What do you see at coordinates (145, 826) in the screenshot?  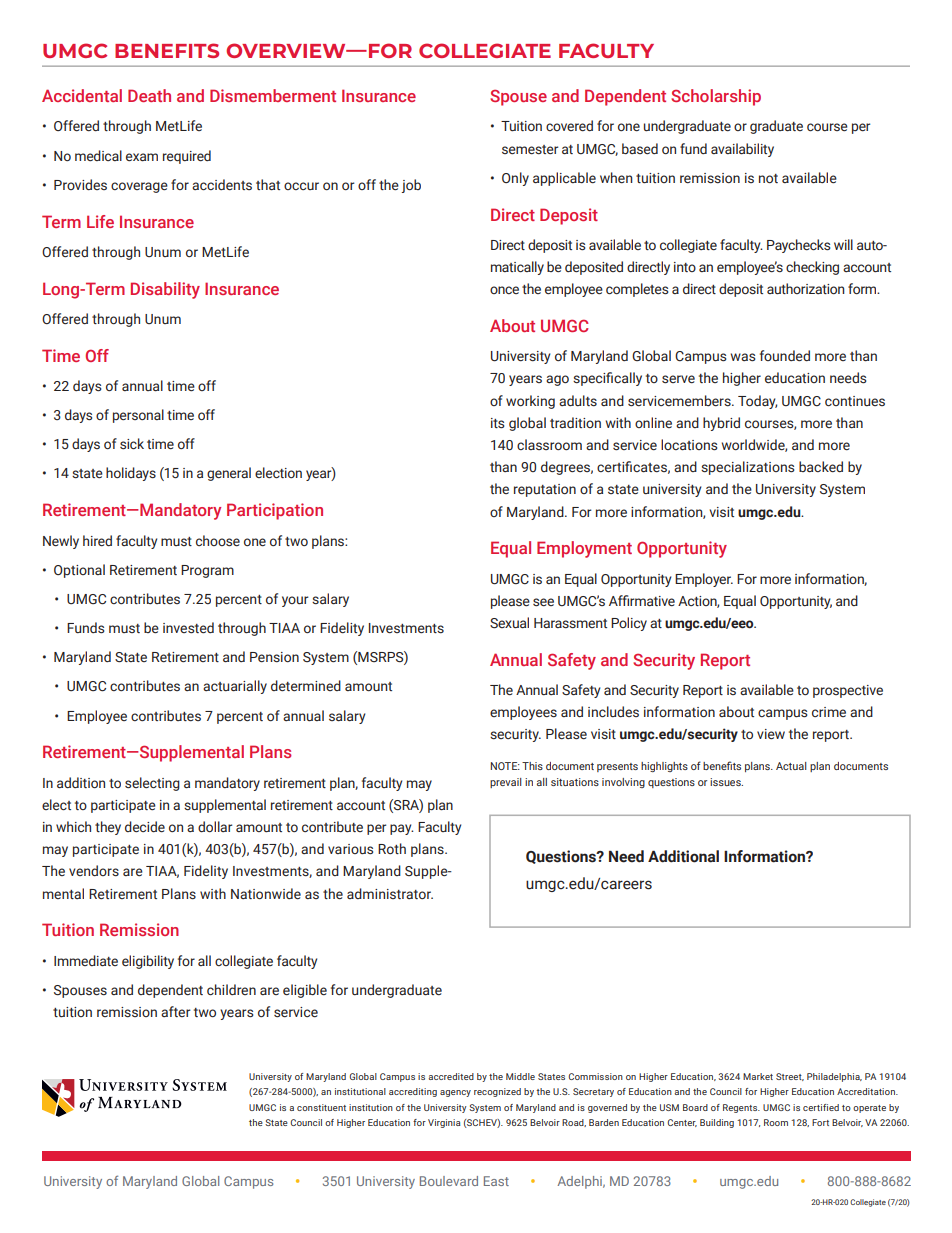 I see `decide` at bounding box center [145, 826].
